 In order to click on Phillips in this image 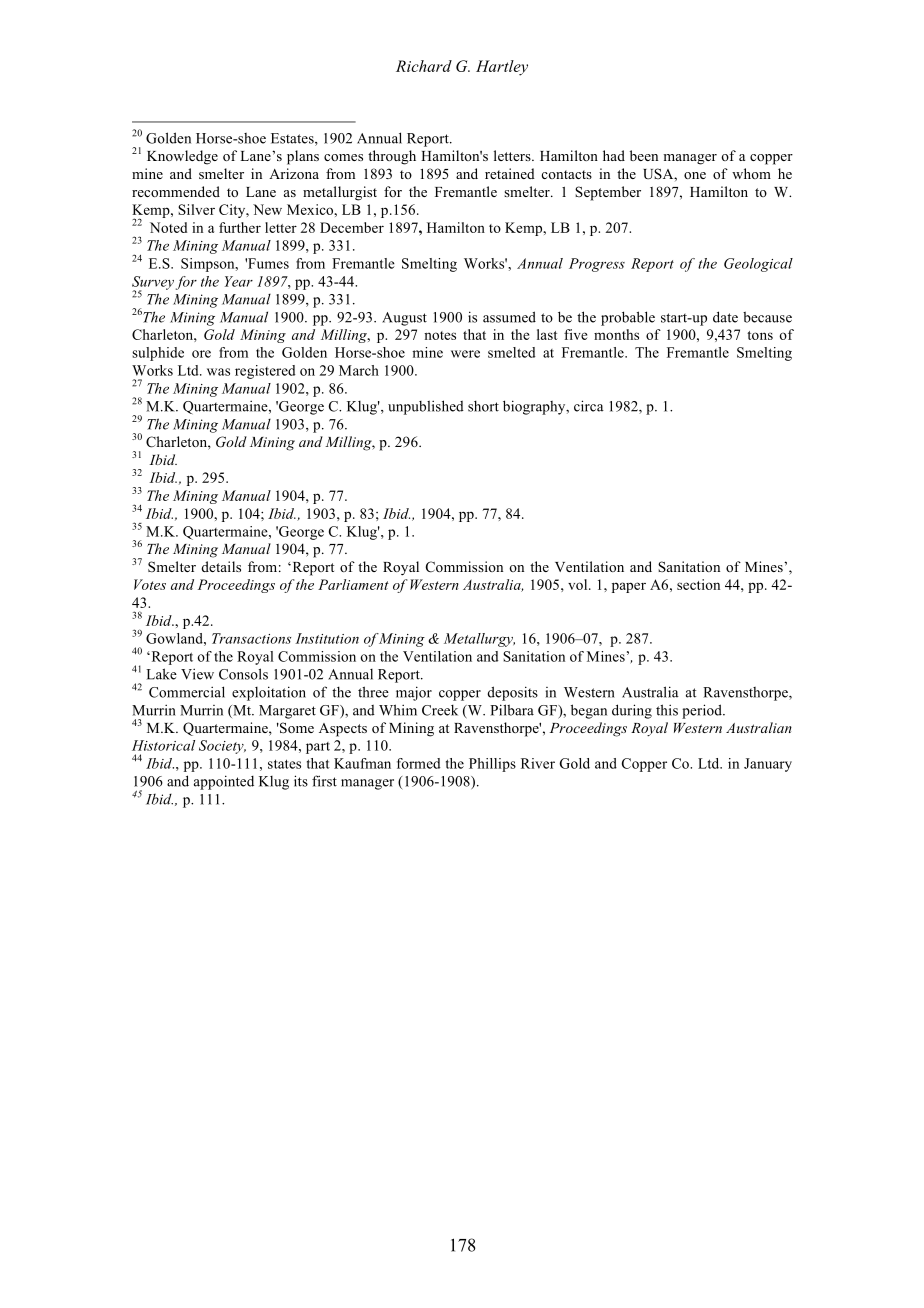, I will do `click(492, 765)`.
